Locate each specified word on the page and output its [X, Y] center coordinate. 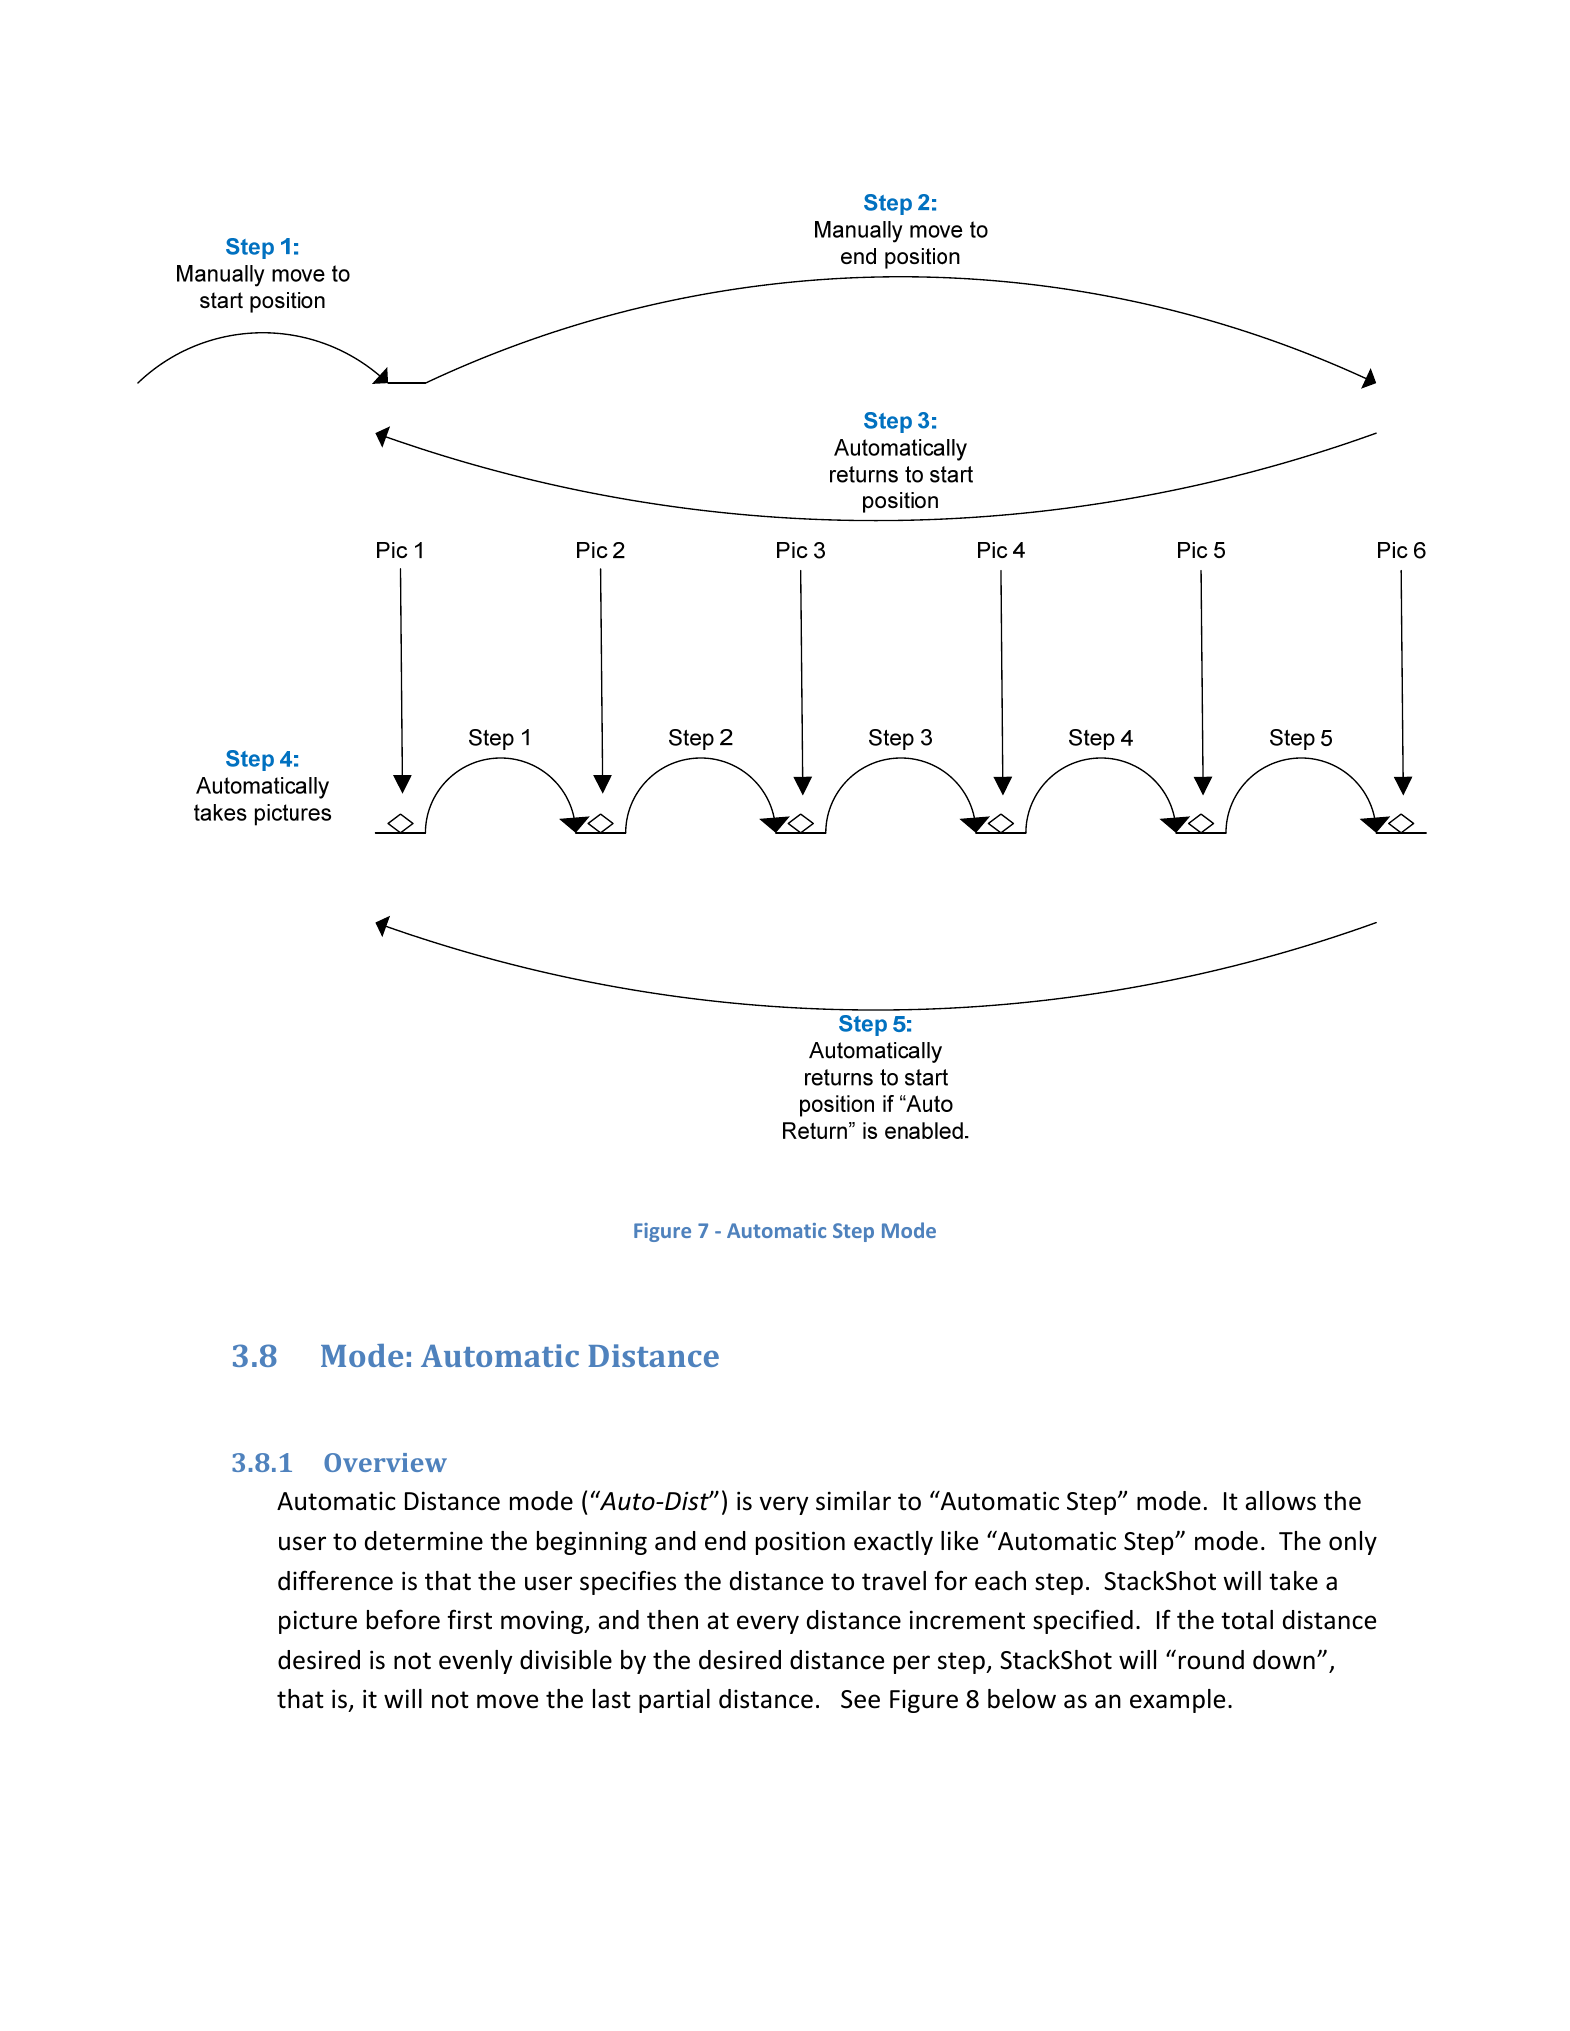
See [860, 1699]
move [507, 1701]
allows [1280, 1501]
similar [853, 1501]
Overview [385, 1462]
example [1177, 1701]
